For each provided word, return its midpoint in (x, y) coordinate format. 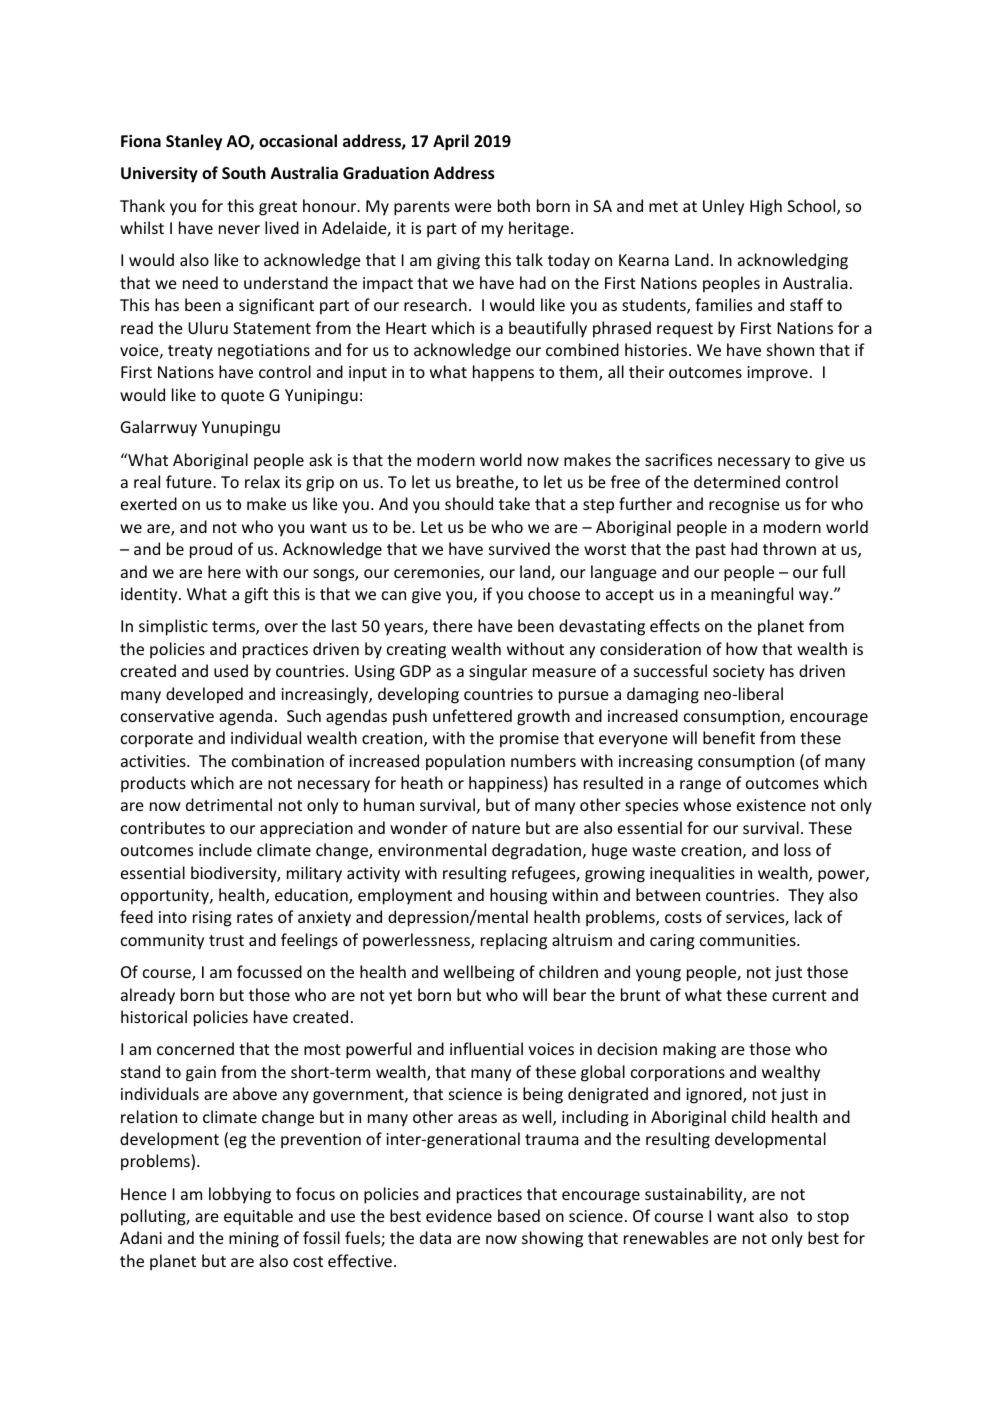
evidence (459, 1215)
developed (204, 695)
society (739, 673)
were (473, 207)
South (244, 172)
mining (254, 1240)
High (766, 207)
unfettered (472, 715)
